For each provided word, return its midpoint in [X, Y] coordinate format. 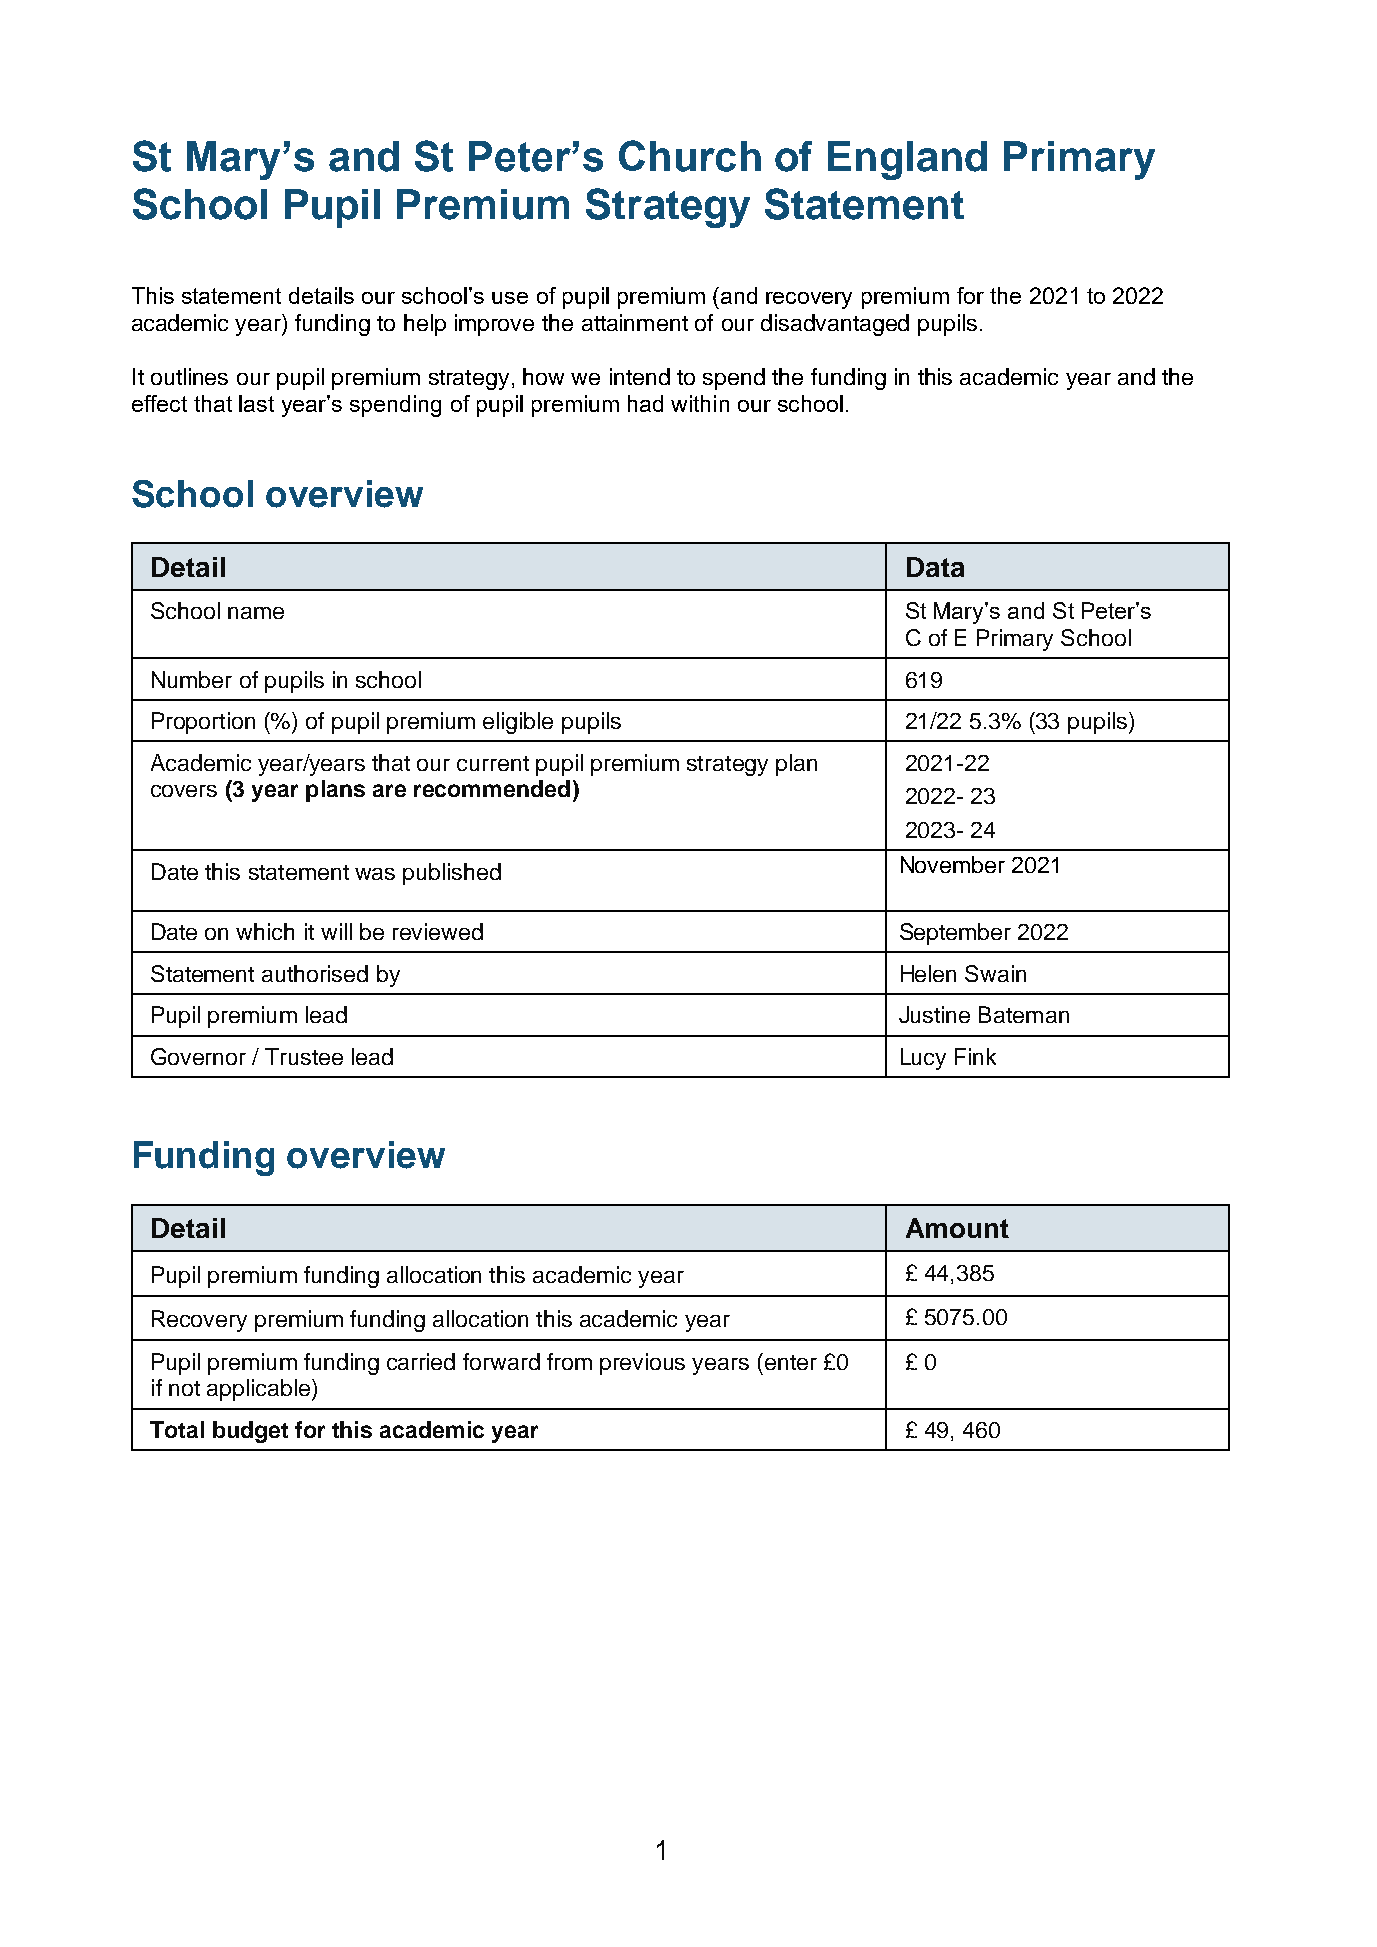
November [953, 864]
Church [690, 156]
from [569, 1361]
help [425, 325]
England [907, 160]
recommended [492, 788]
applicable [258, 1390]
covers [184, 791]
